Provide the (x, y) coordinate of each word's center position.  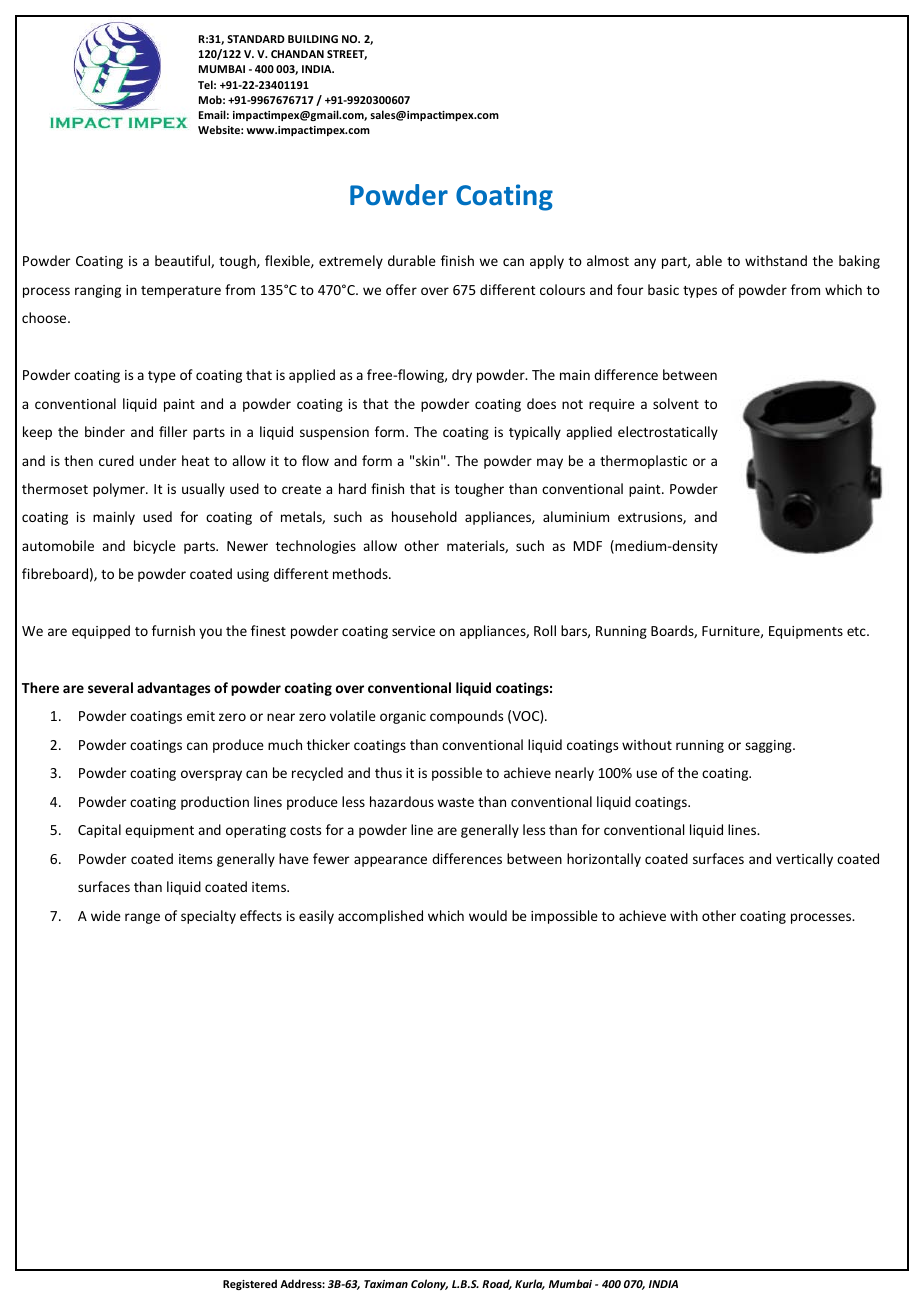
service (413, 631)
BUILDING (313, 39)
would (488, 915)
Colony (429, 1284)
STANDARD (256, 39)
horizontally (604, 860)
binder (105, 431)
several (110, 687)
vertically (804, 860)
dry (462, 376)
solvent (676, 403)
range (142, 918)
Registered (250, 1284)
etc (857, 631)
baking (859, 262)
